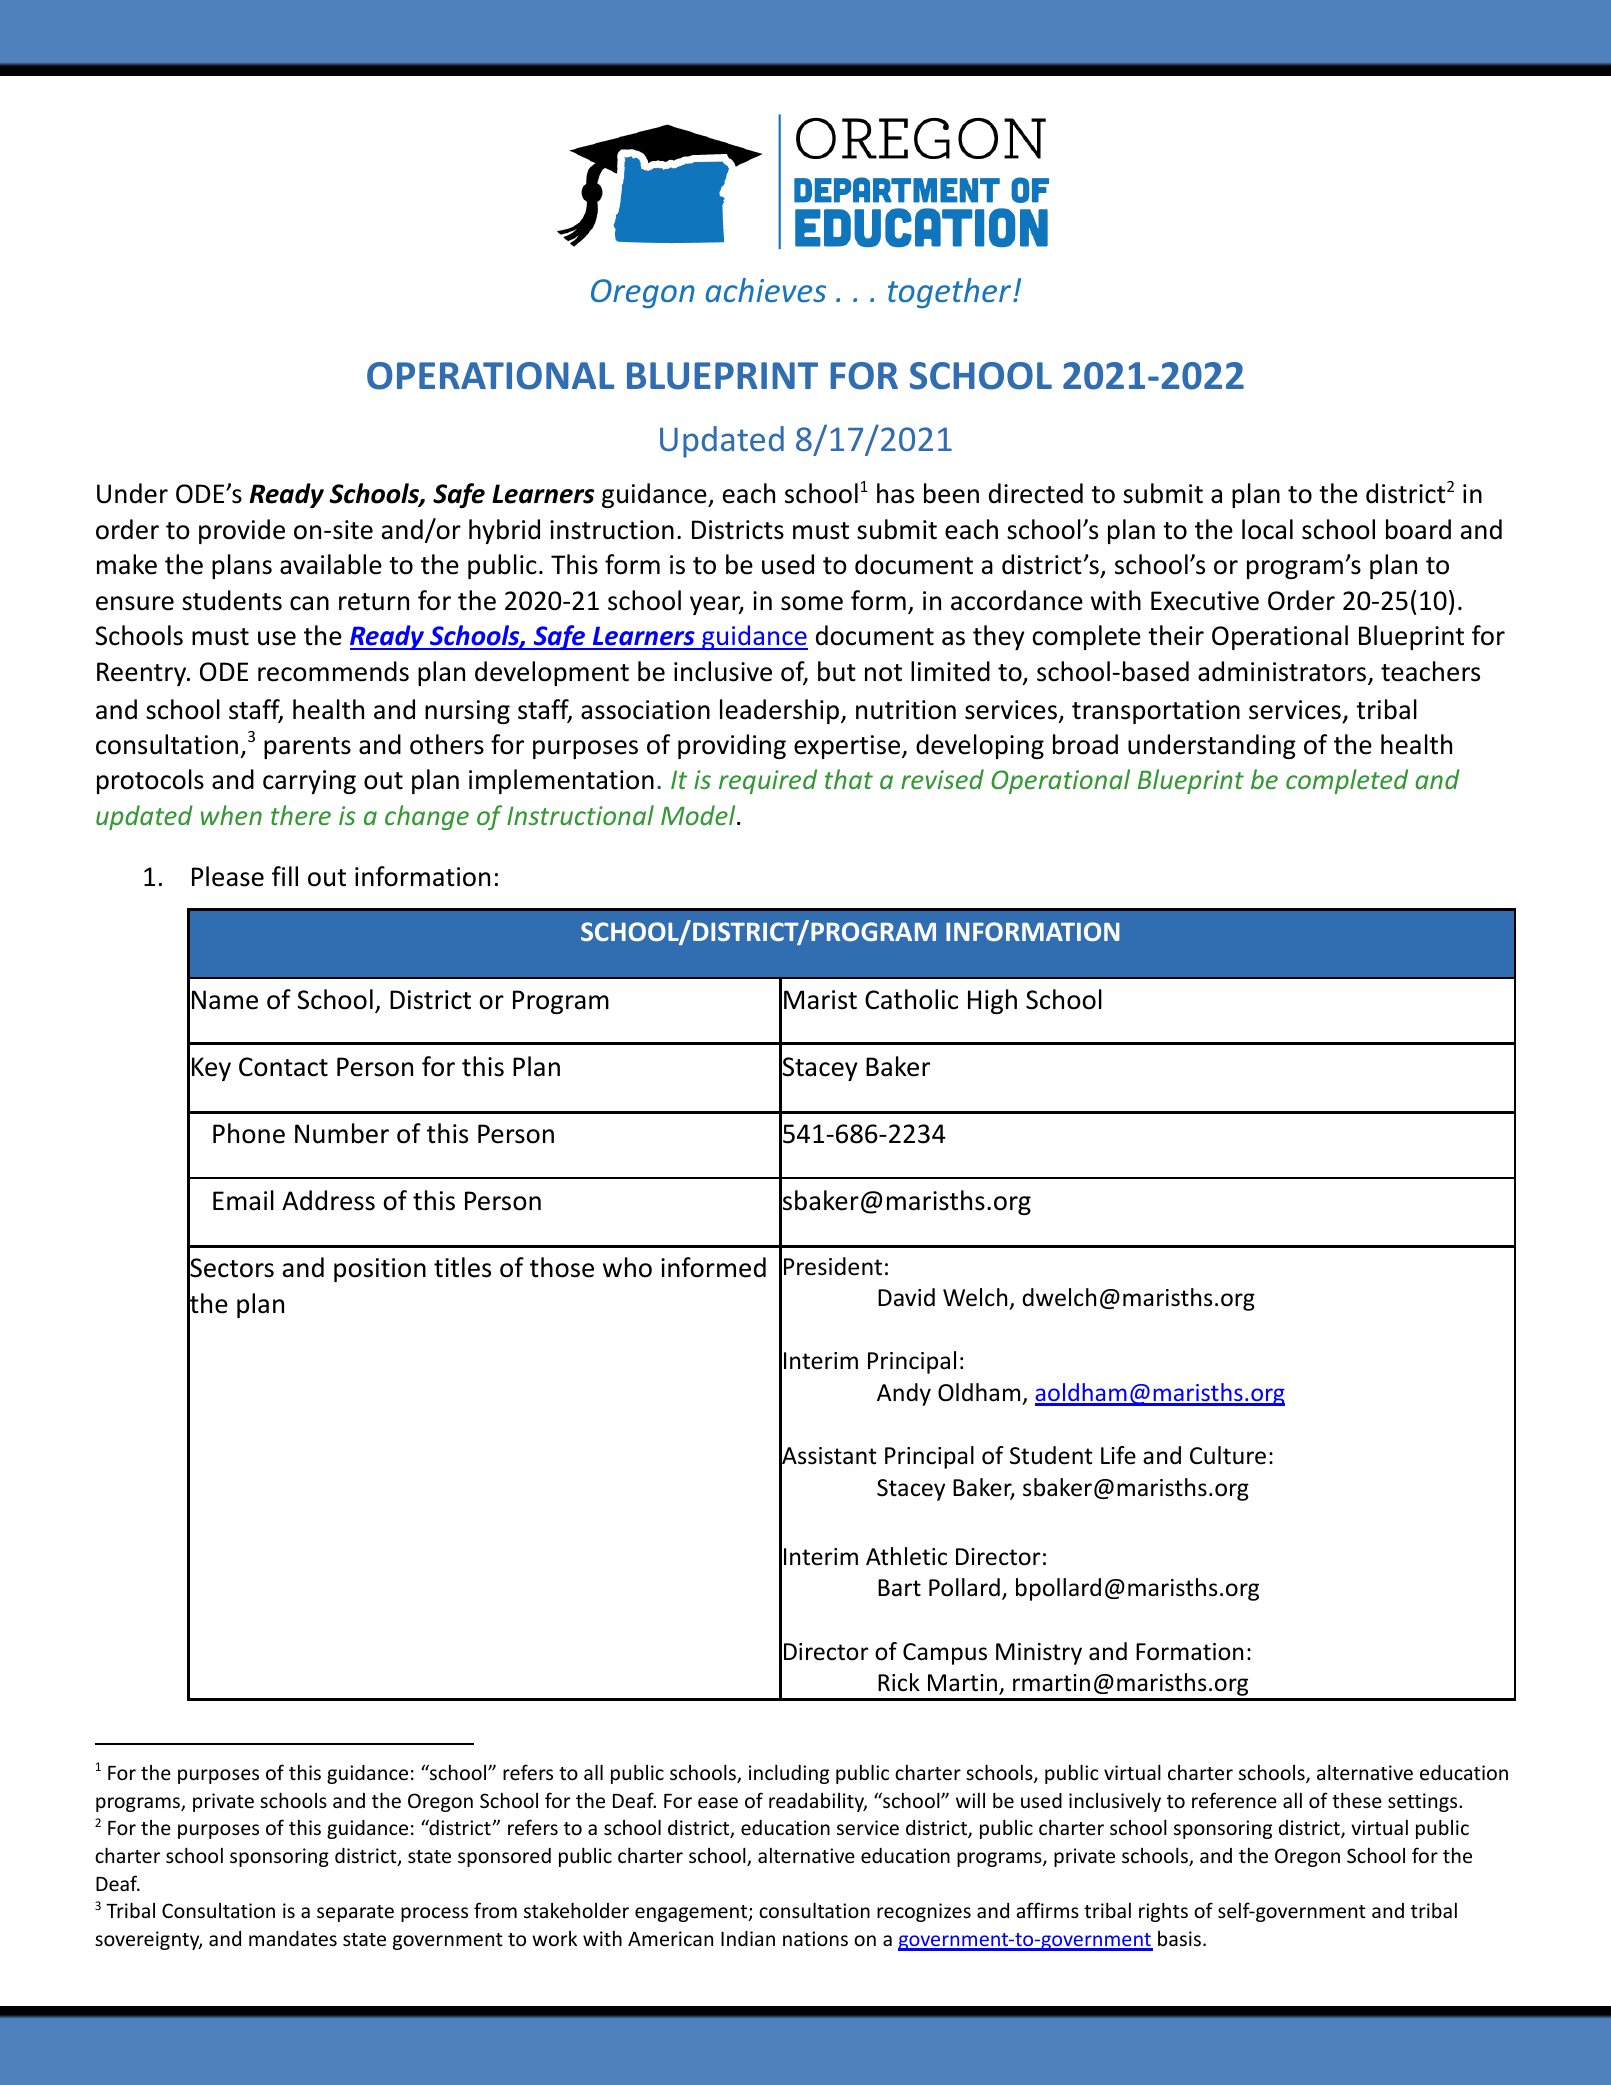  What do you see at coordinates (992, 1001) in the image?
I see `High` at bounding box center [992, 1001].
